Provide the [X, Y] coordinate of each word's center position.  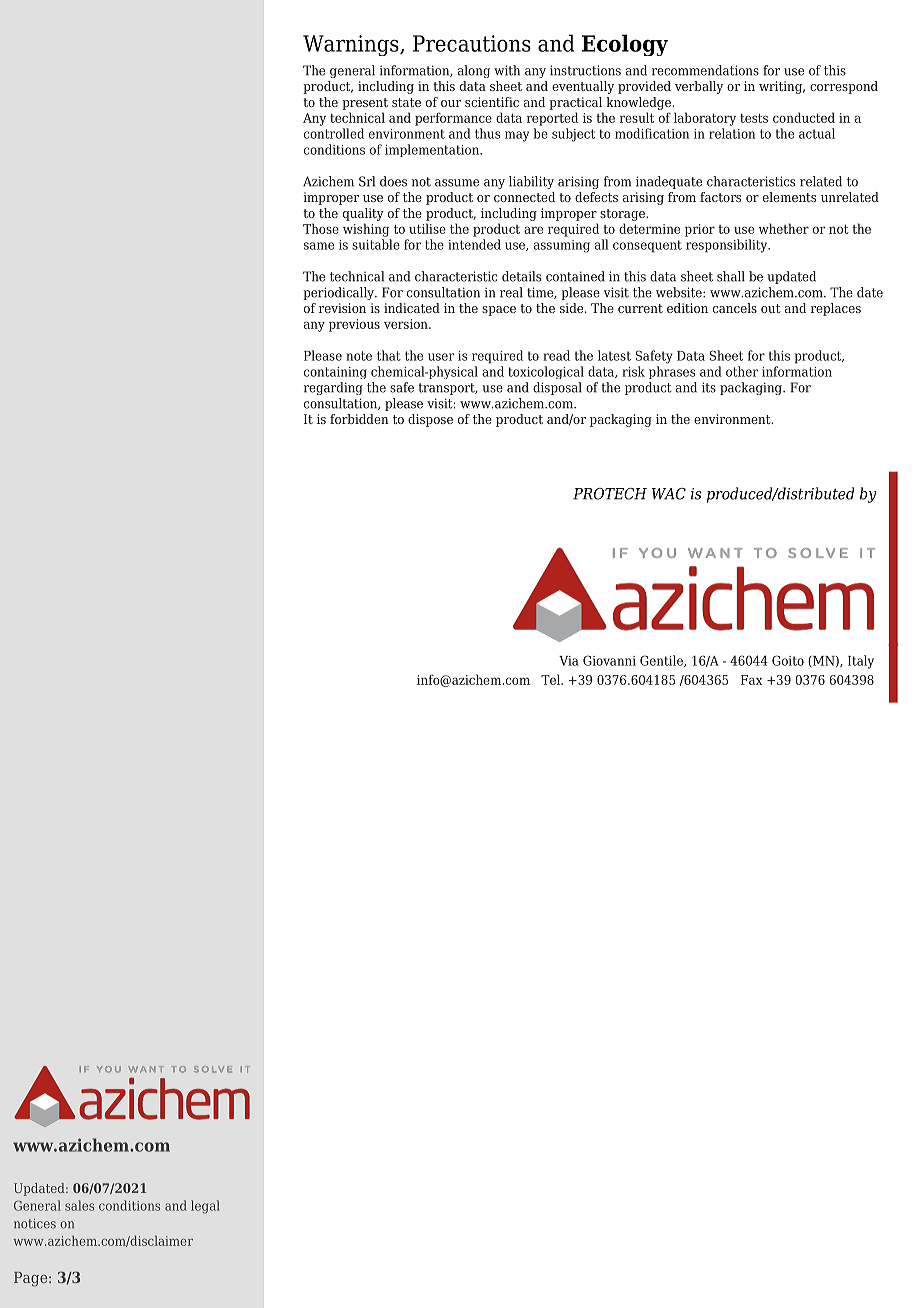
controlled [334, 133]
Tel [551, 679]
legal [205, 1207]
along [474, 71]
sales [79, 1205]
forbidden [359, 419]
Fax [752, 680]
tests [754, 118]
